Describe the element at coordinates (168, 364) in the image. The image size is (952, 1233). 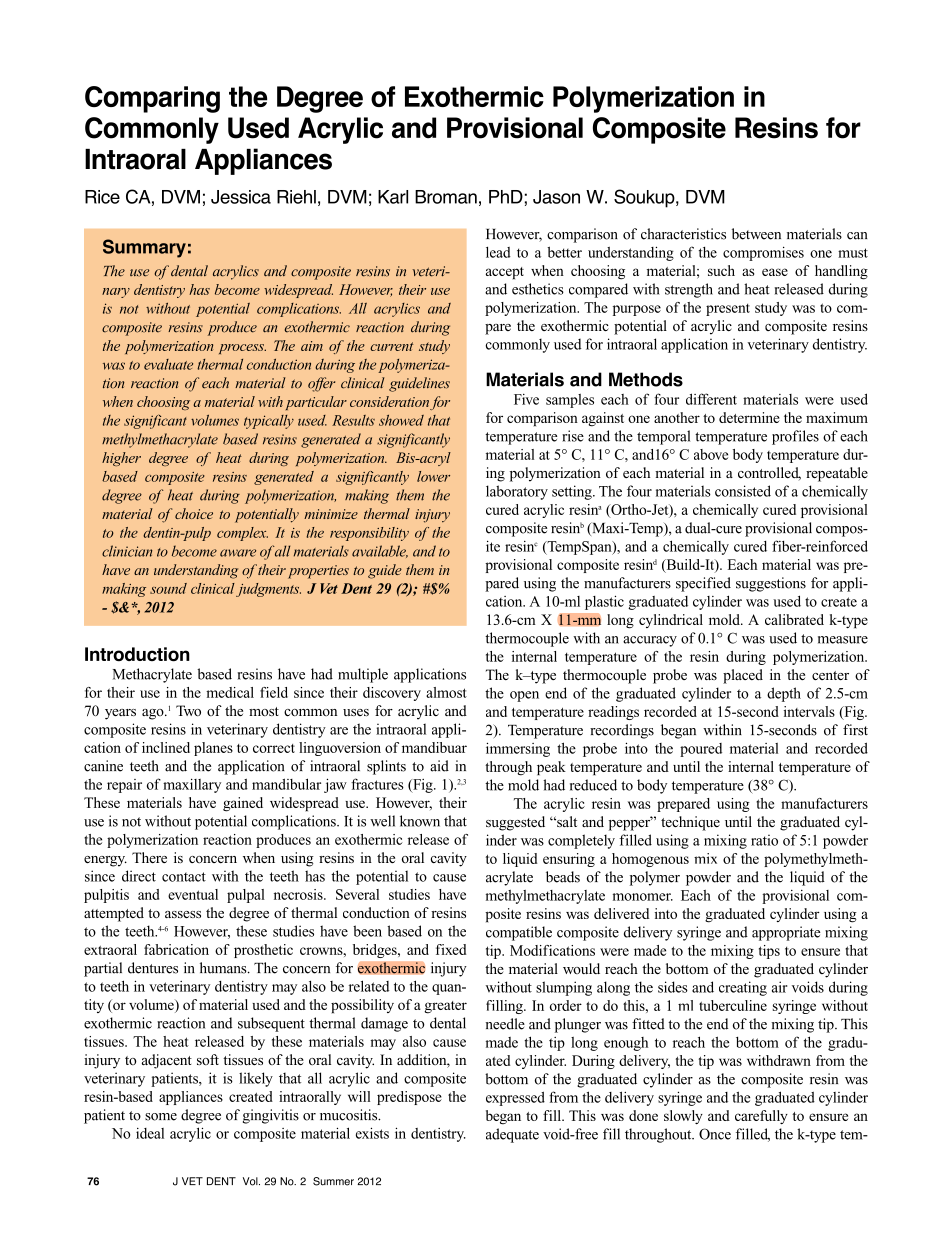
I see `evaluate` at that location.
